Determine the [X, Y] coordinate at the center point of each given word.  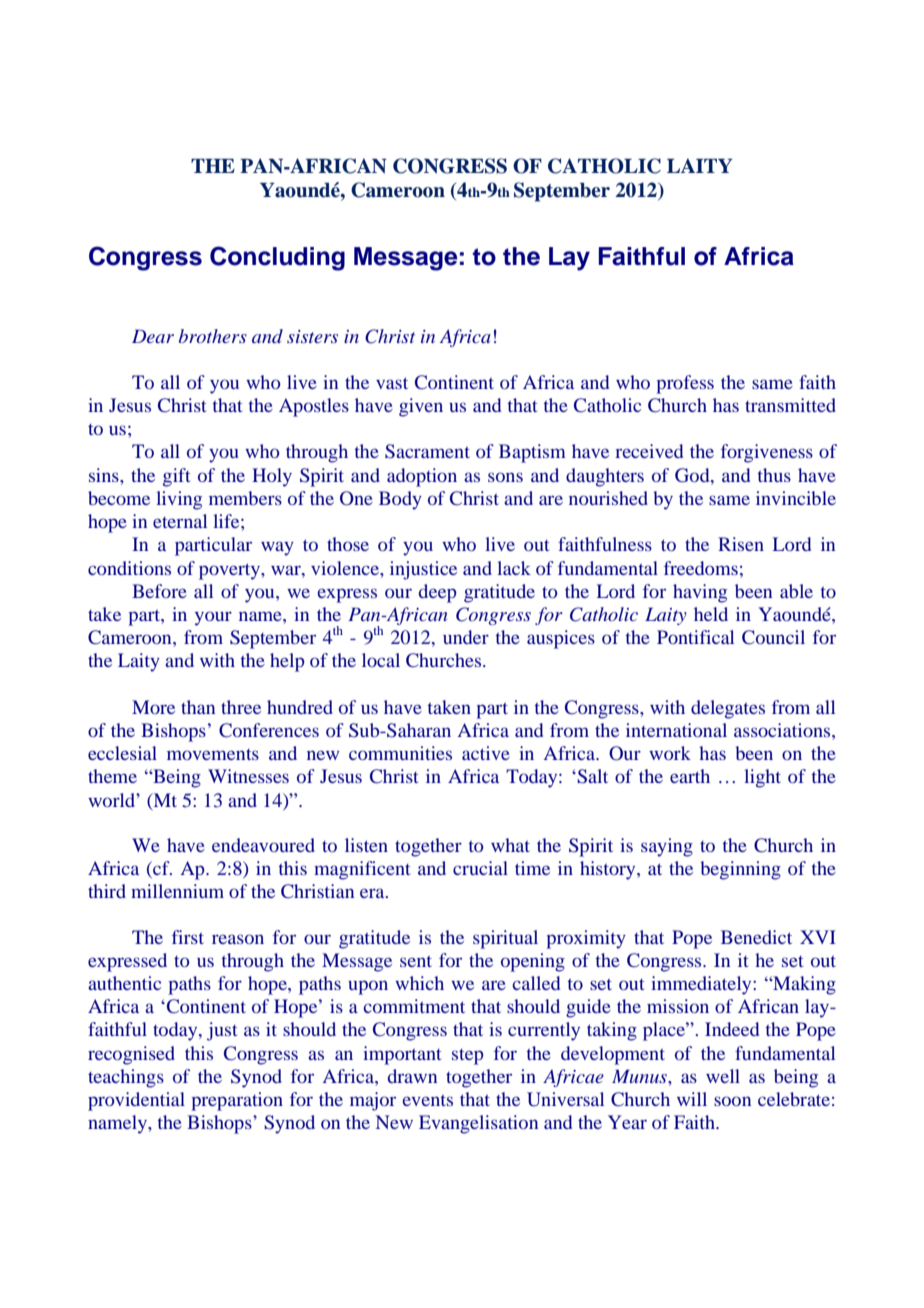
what [510, 845]
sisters [312, 336]
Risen [741, 544]
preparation [237, 1101]
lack [514, 568]
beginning [740, 870]
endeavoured [263, 845]
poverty [231, 571]
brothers [213, 336]
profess [685, 384]
